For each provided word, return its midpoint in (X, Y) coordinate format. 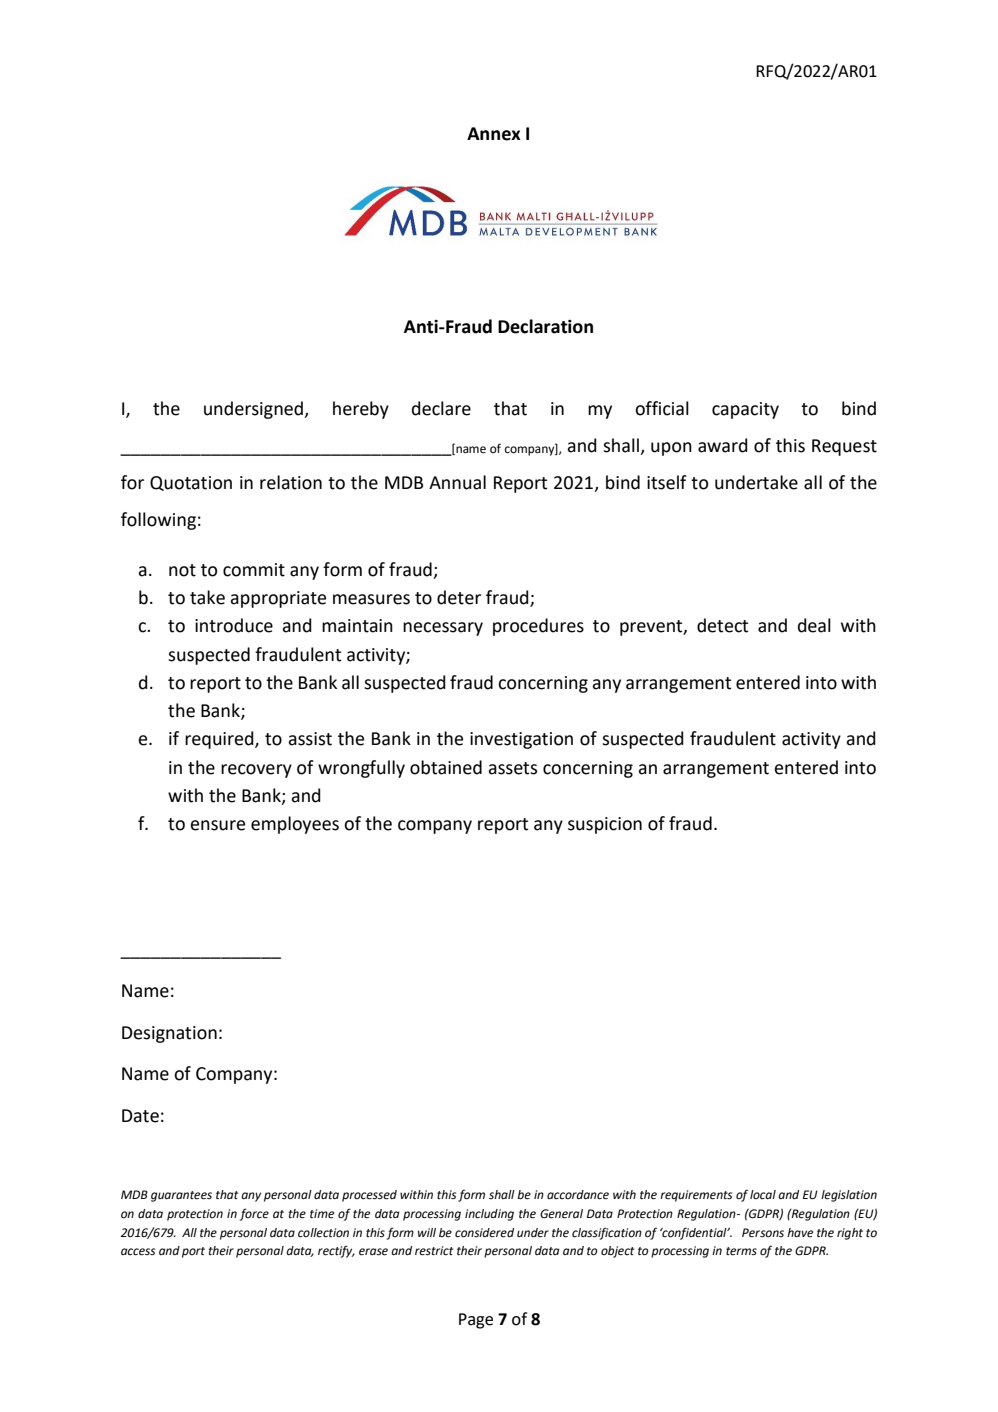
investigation (521, 740)
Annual (457, 482)
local (763, 1195)
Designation (169, 1034)
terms (741, 1251)
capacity (745, 410)
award (723, 445)
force (254, 1214)
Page (476, 1321)
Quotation (191, 483)
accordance (578, 1195)
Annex (494, 134)
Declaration (545, 326)
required (220, 740)
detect (722, 625)
